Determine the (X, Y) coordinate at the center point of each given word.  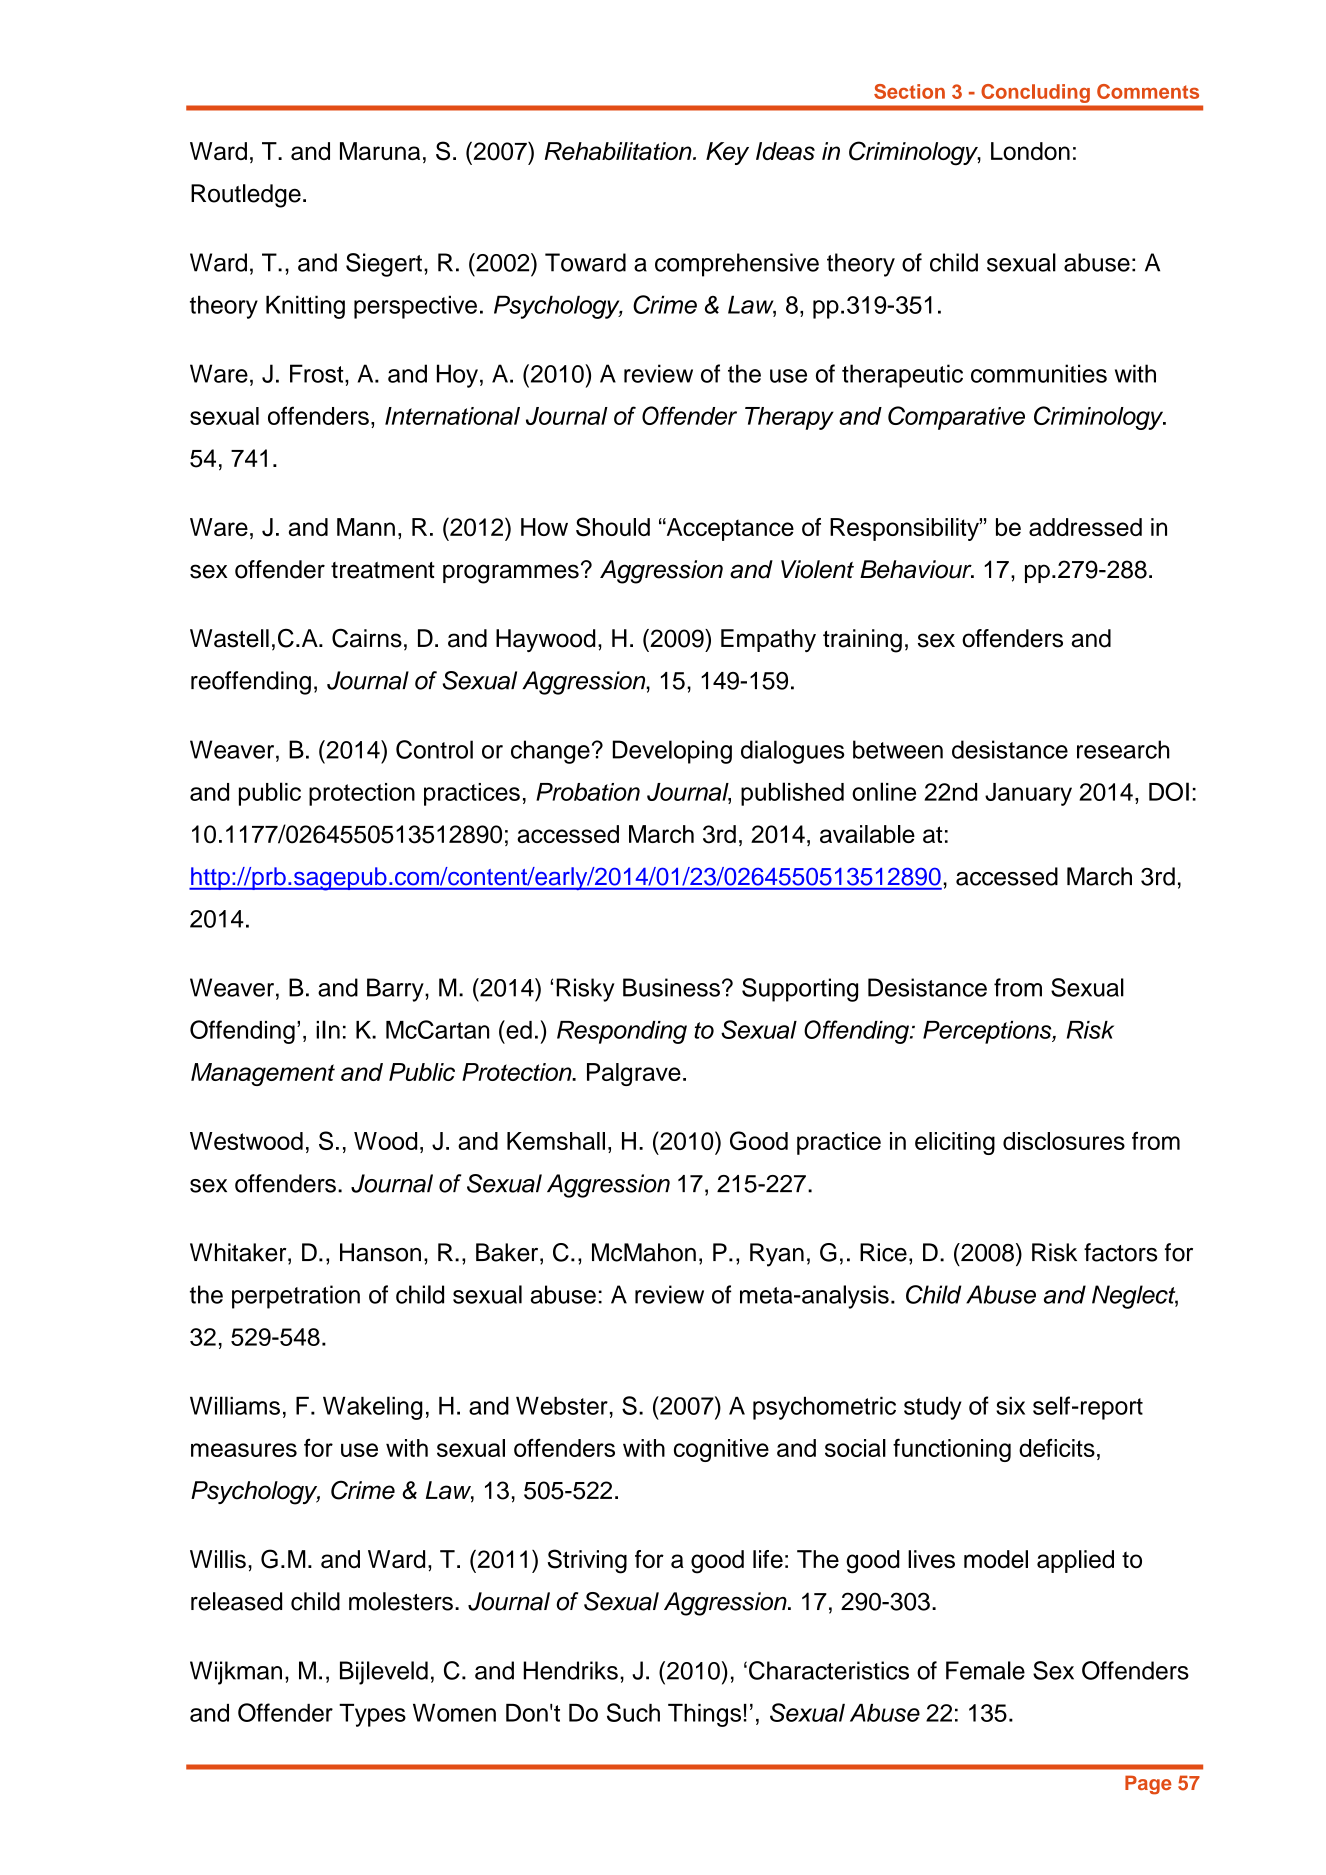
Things (704, 1715)
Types (372, 1715)
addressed (1085, 527)
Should (613, 527)
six (1010, 1405)
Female (985, 1670)
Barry (396, 990)
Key (727, 153)
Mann (366, 527)
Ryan (777, 1255)
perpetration (296, 1297)
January (1028, 794)
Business (671, 987)
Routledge (246, 196)
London (1030, 151)
